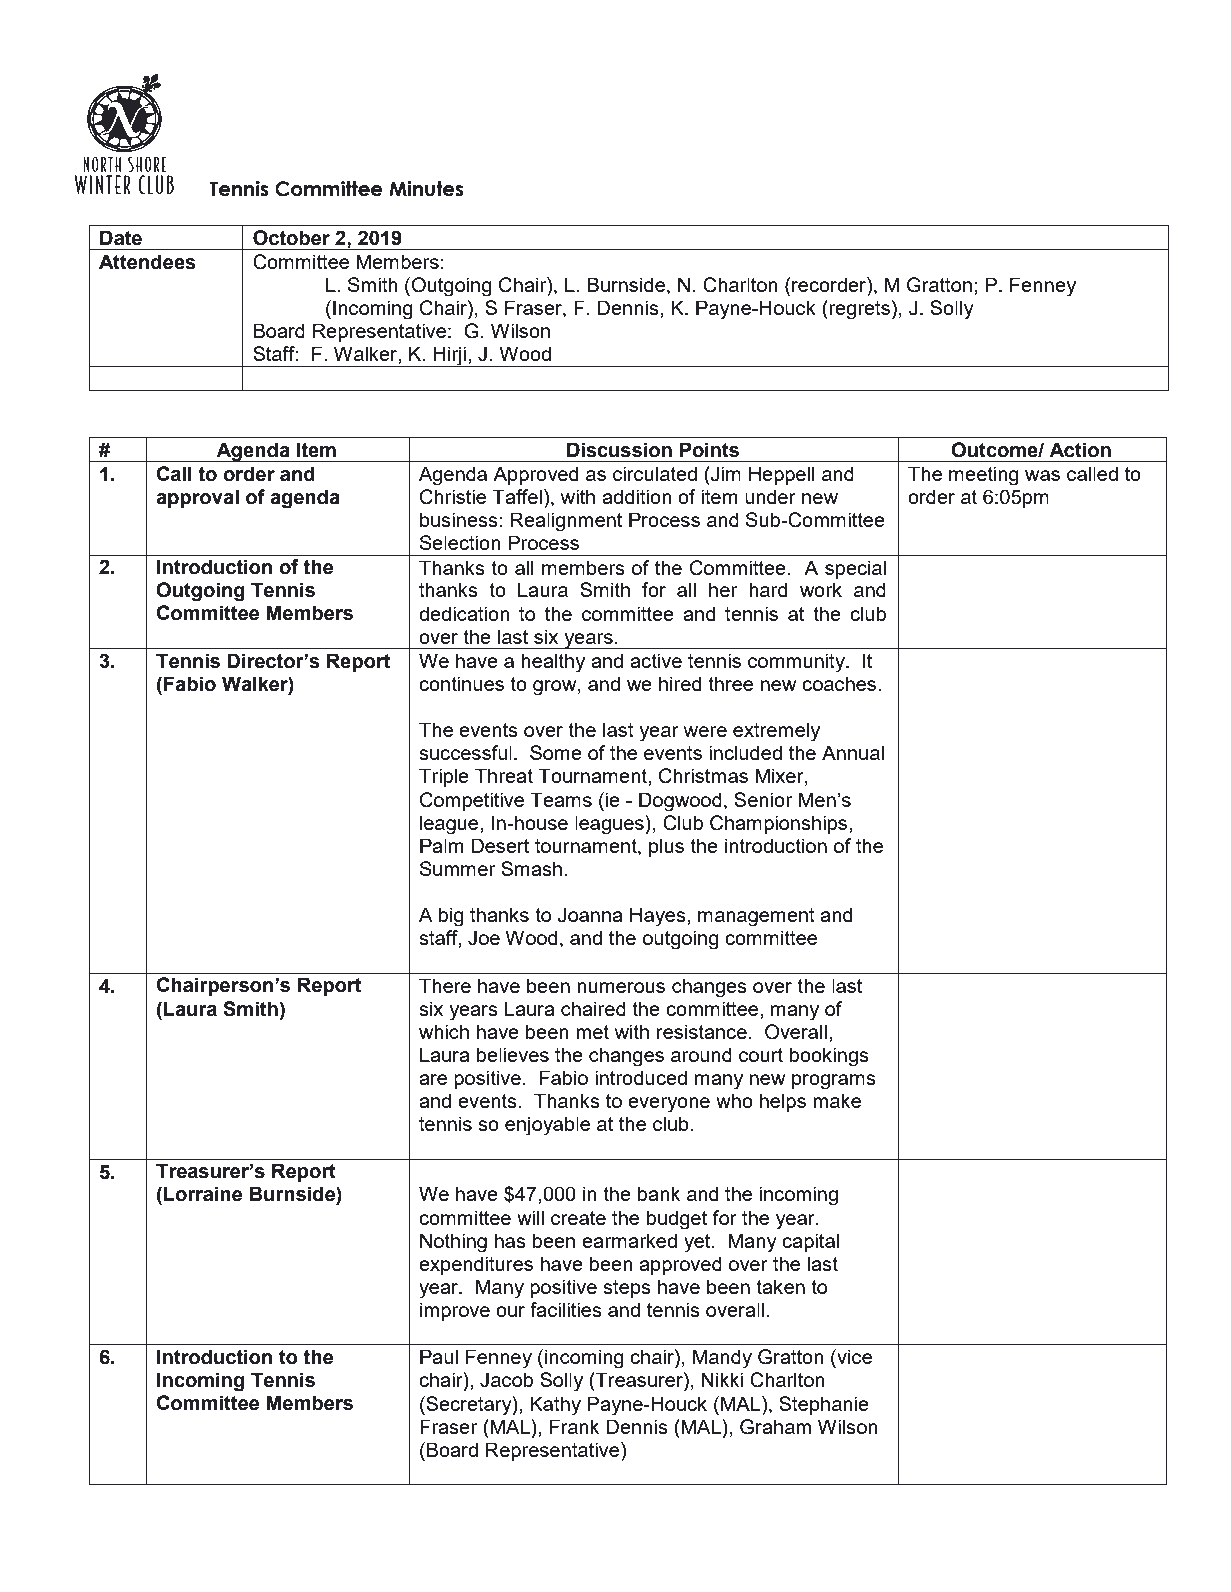 This screenshot has height=1592, width=1231. Describe the element at coordinates (590, 915) in the screenshot. I see `Joanna` at that location.
